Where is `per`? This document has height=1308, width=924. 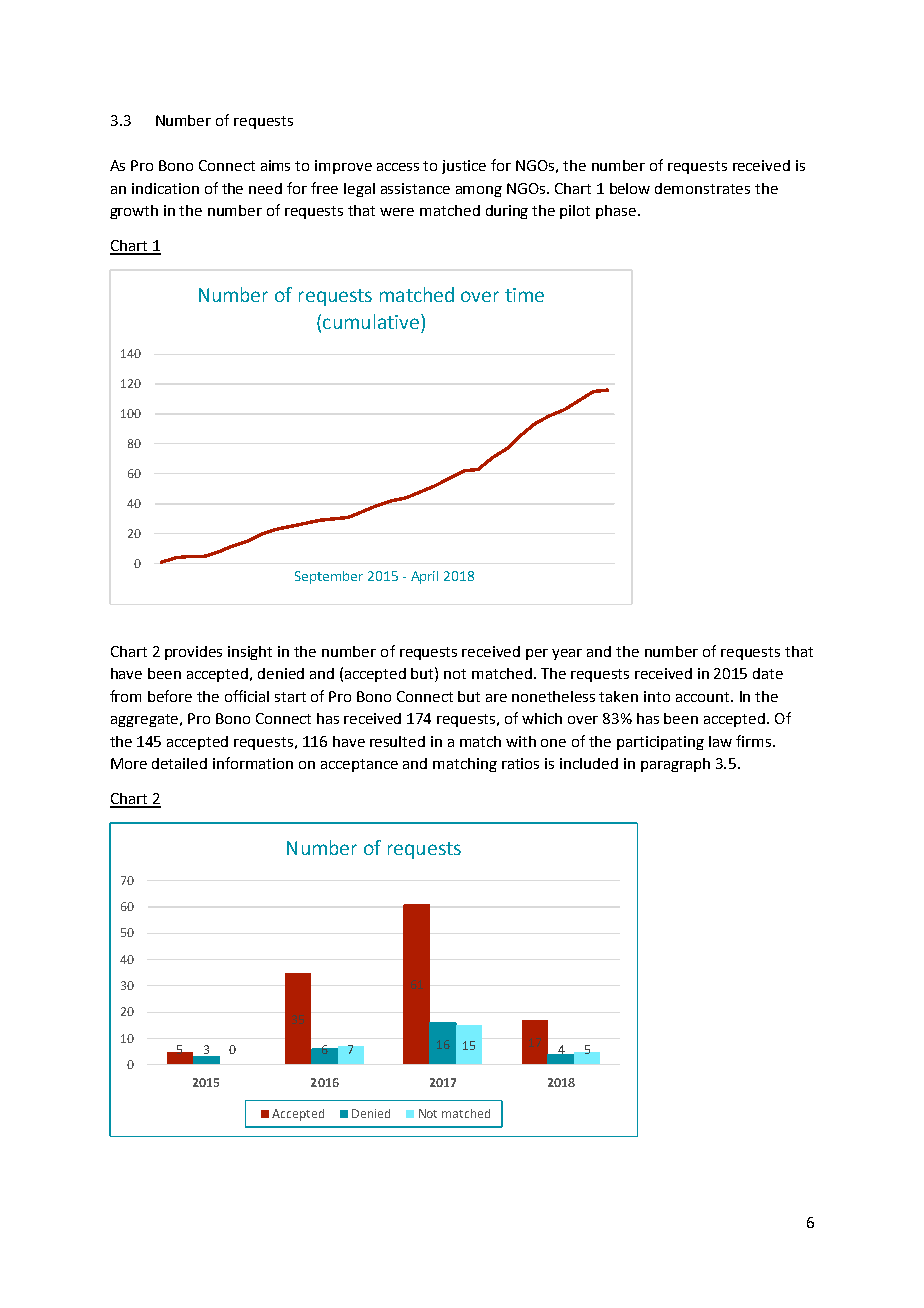
per is located at coordinates (537, 654).
